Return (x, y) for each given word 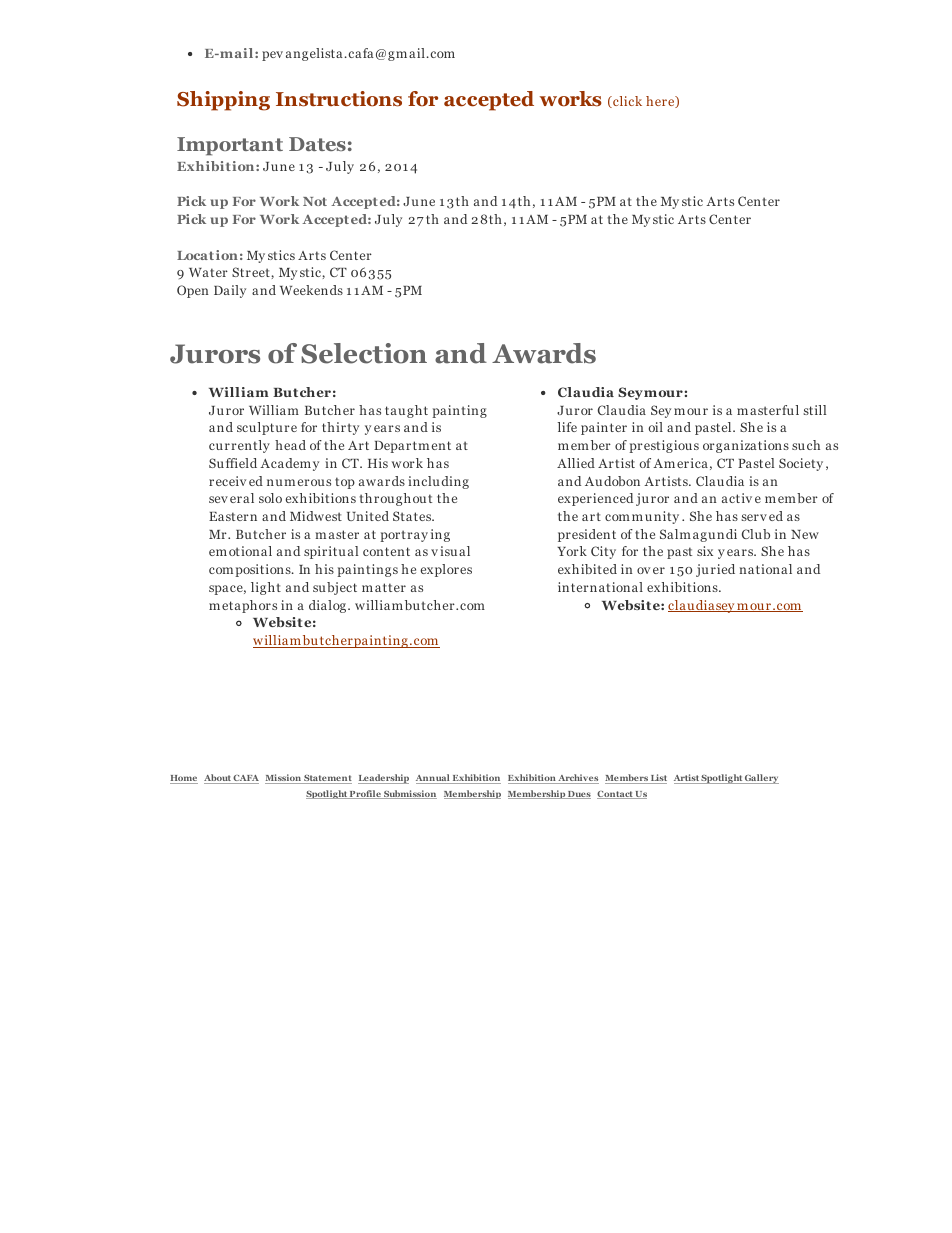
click (626, 102)
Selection (364, 353)
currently (239, 446)
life (567, 427)
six (705, 551)
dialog (327, 606)
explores (446, 570)
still (814, 410)
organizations (746, 446)
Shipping (223, 101)
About (218, 779)
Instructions (339, 99)
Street (252, 272)
